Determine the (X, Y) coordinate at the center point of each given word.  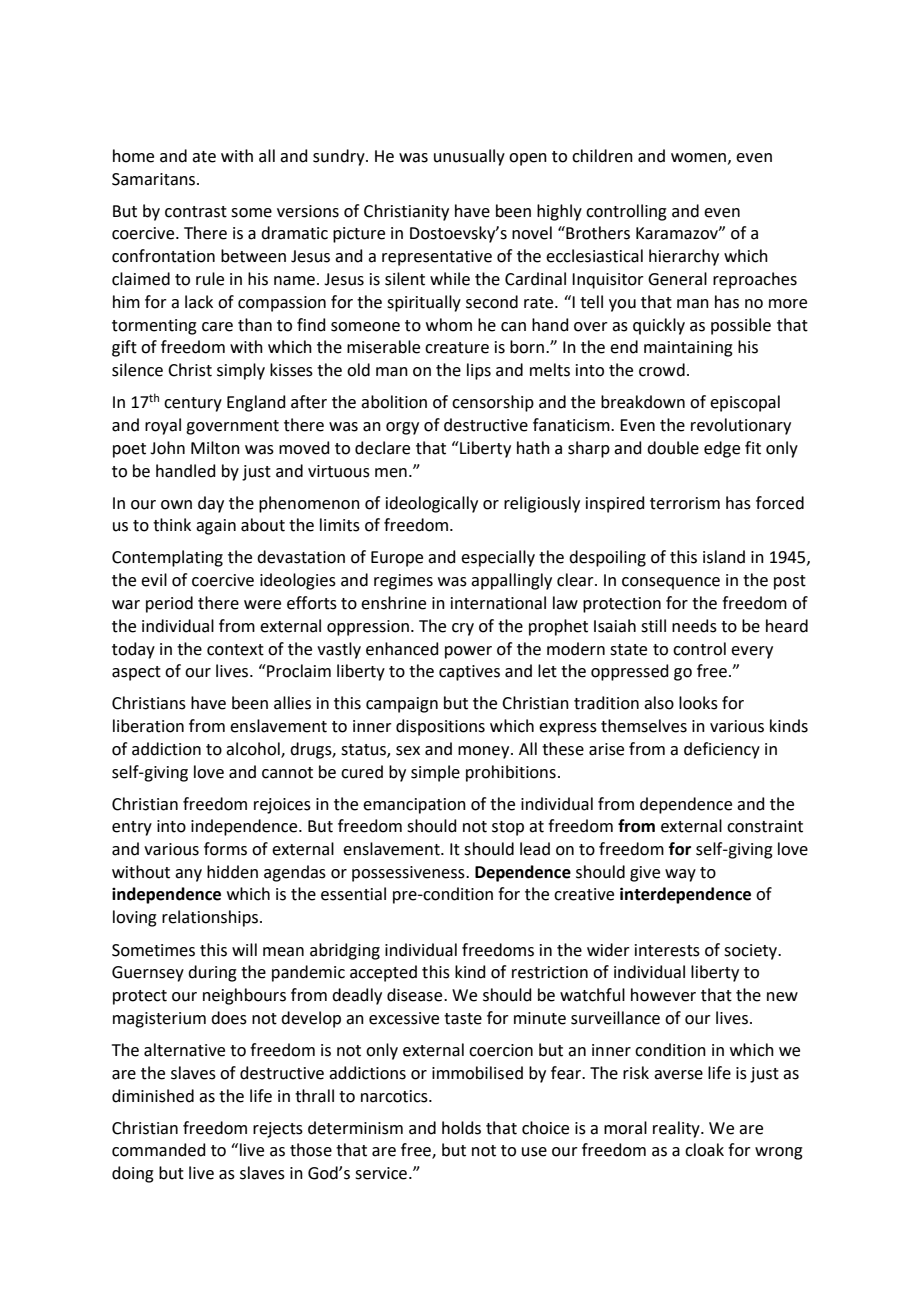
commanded (159, 1150)
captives (469, 673)
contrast (196, 212)
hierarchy (684, 257)
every (752, 652)
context (235, 650)
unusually (469, 157)
